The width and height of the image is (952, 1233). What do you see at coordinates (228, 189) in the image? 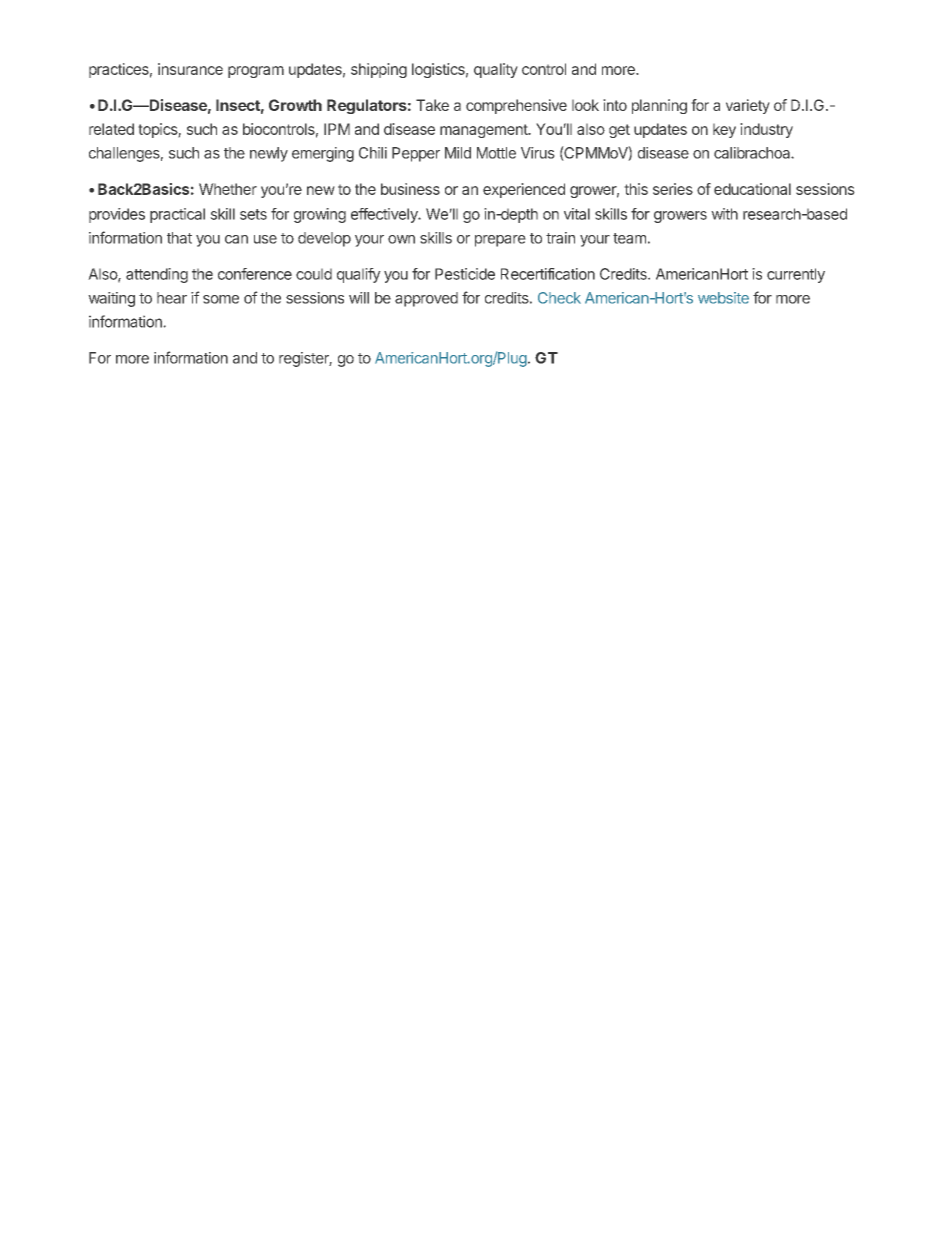
I see `Whether` at bounding box center [228, 189].
